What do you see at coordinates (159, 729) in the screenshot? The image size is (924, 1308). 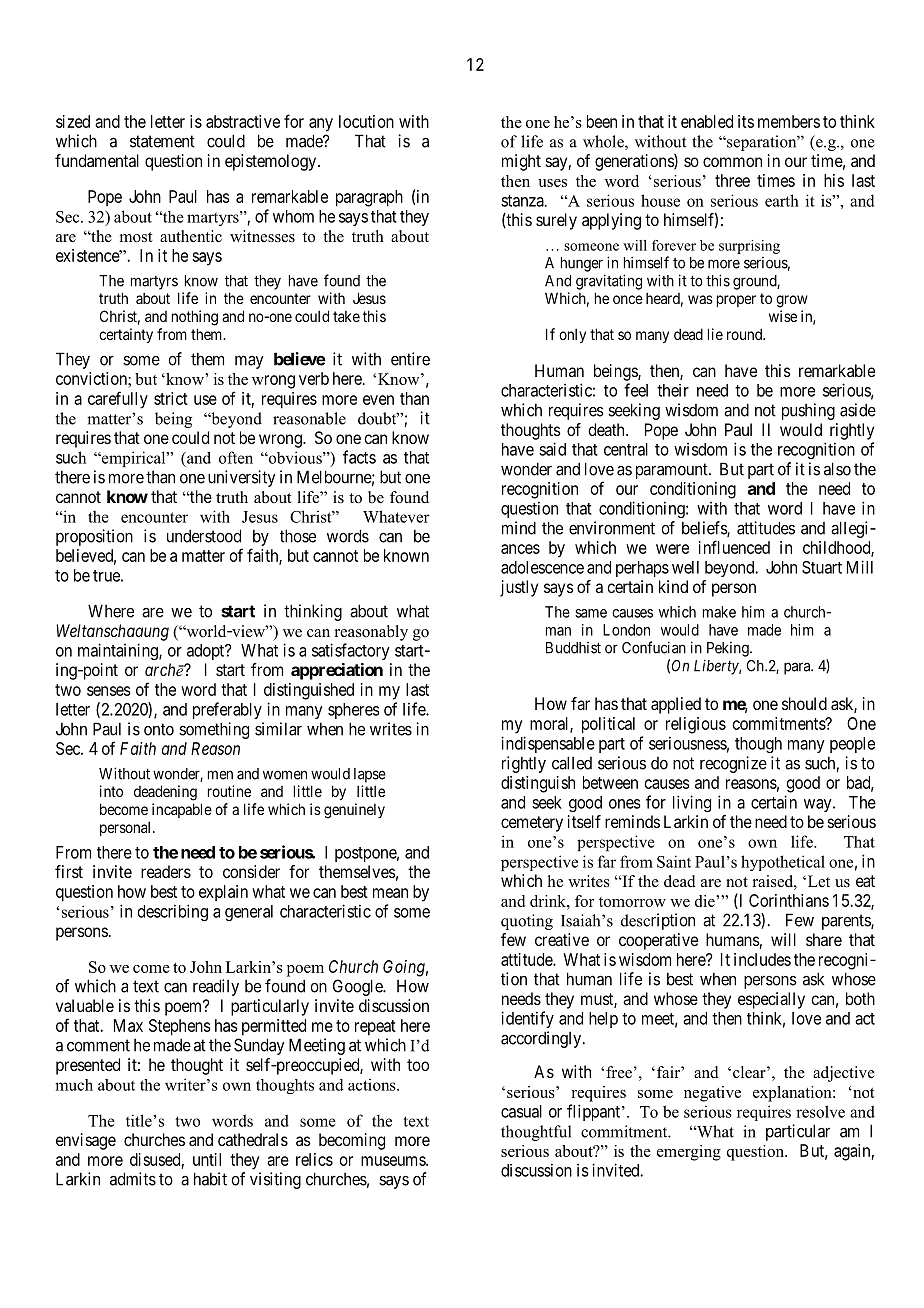 I see `onto` at bounding box center [159, 729].
